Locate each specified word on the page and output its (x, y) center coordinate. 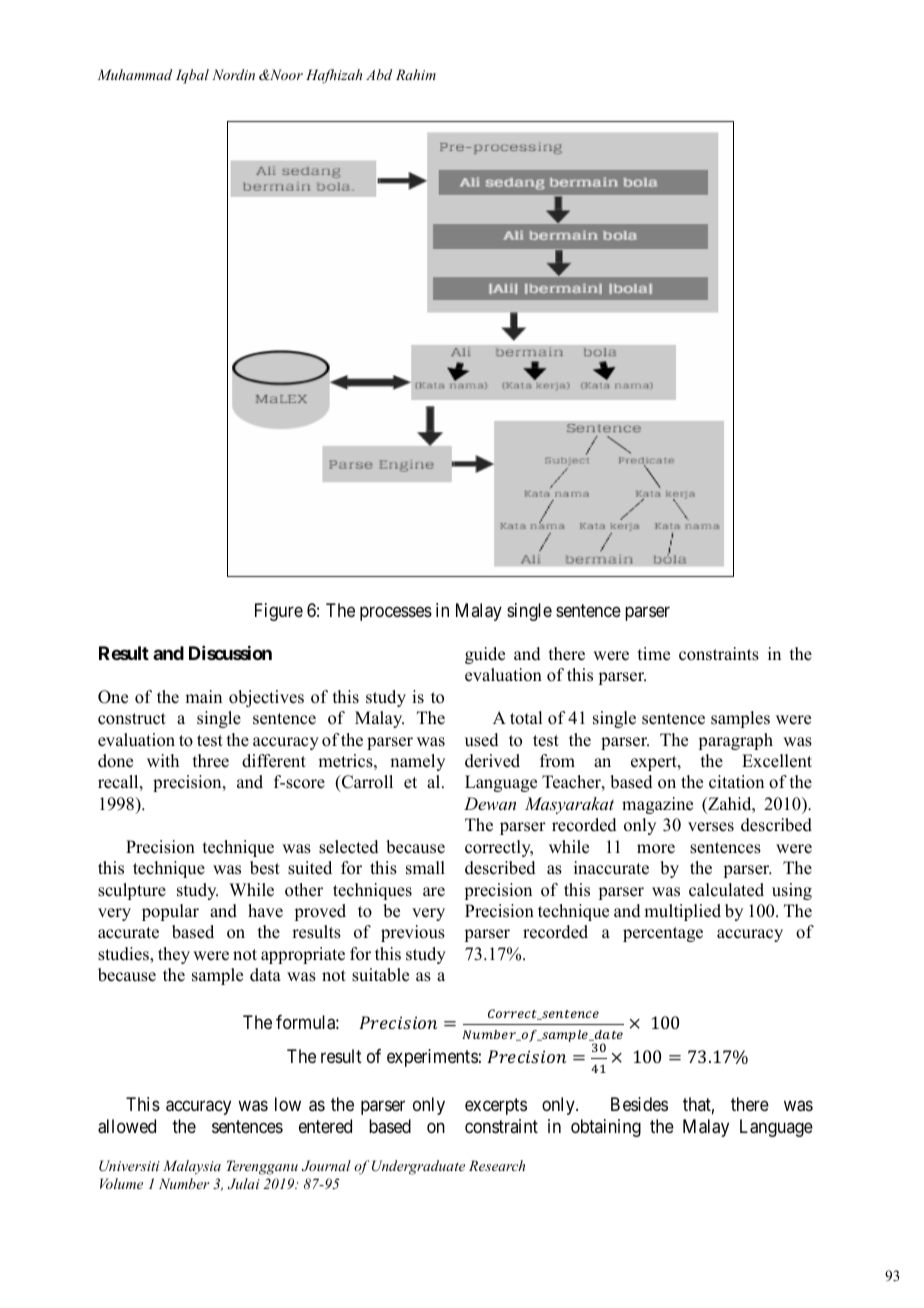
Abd (379, 74)
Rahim (416, 74)
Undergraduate (418, 1167)
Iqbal (192, 76)
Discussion (230, 653)
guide (485, 655)
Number (184, 1183)
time (654, 654)
